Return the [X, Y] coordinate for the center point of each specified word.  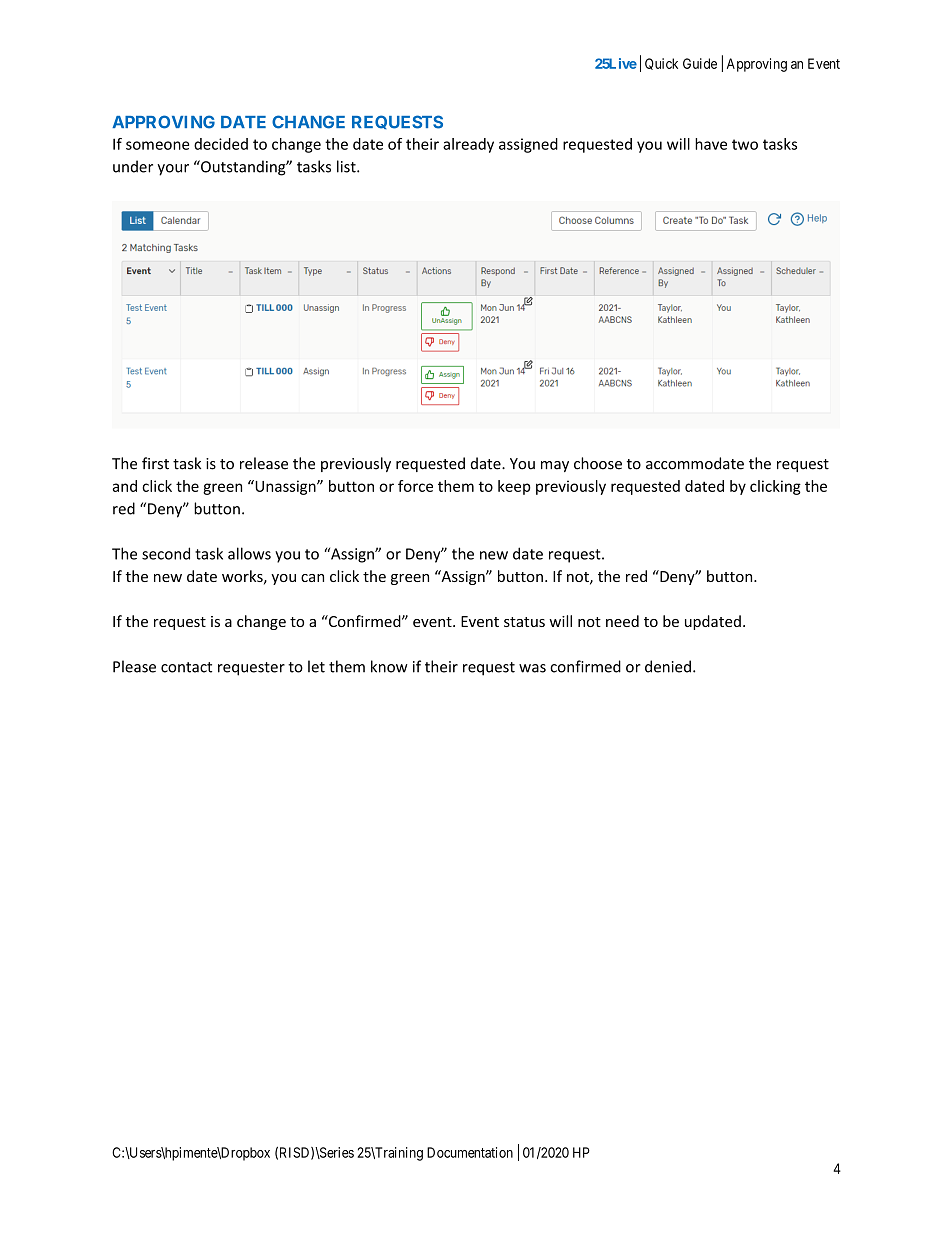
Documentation [470, 1152]
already [468, 145]
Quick [661, 64]
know [389, 666]
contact [186, 667]
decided [221, 144]
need [622, 621]
